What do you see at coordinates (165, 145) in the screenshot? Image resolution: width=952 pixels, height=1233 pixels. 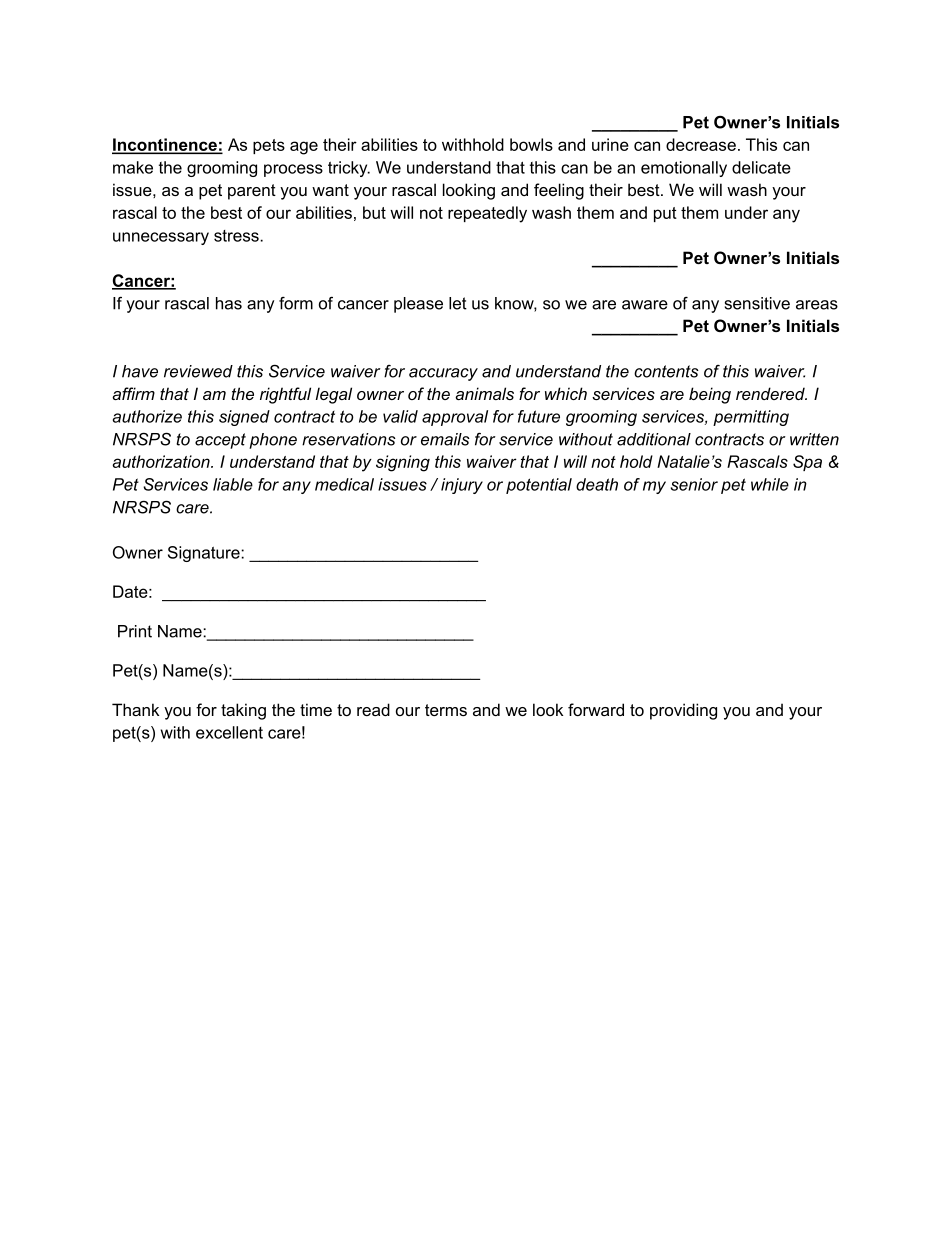 I see `Incontinence` at bounding box center [165, 145].
